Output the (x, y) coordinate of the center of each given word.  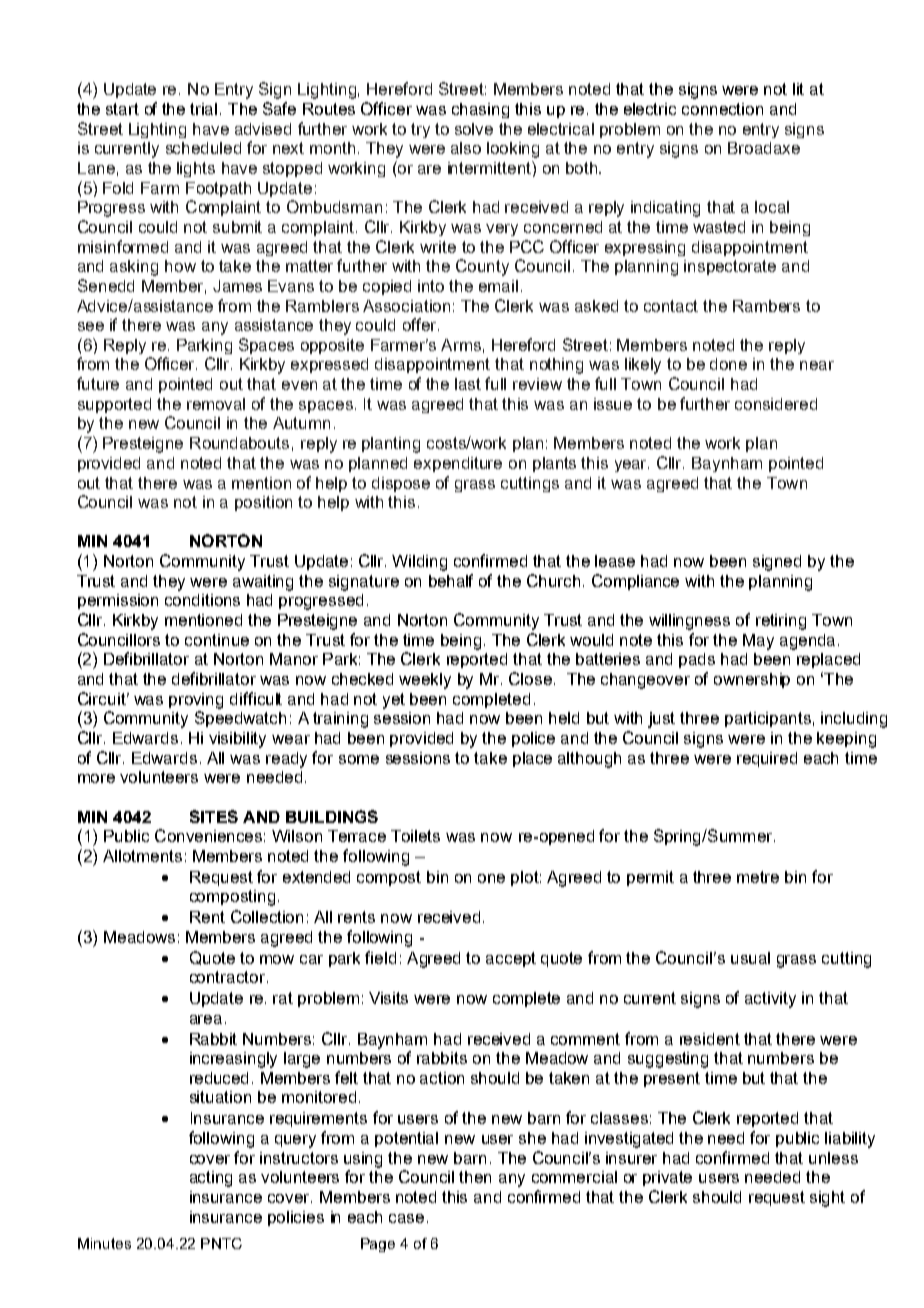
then (475, 1177)
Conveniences (208, 835)
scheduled (203, 148)
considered (776, 404)
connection (722, 109)
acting (211, 1179)
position (263, 503)
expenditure (458, 464)
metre (758, 877)
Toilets (415, 836)
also (466, 148)
